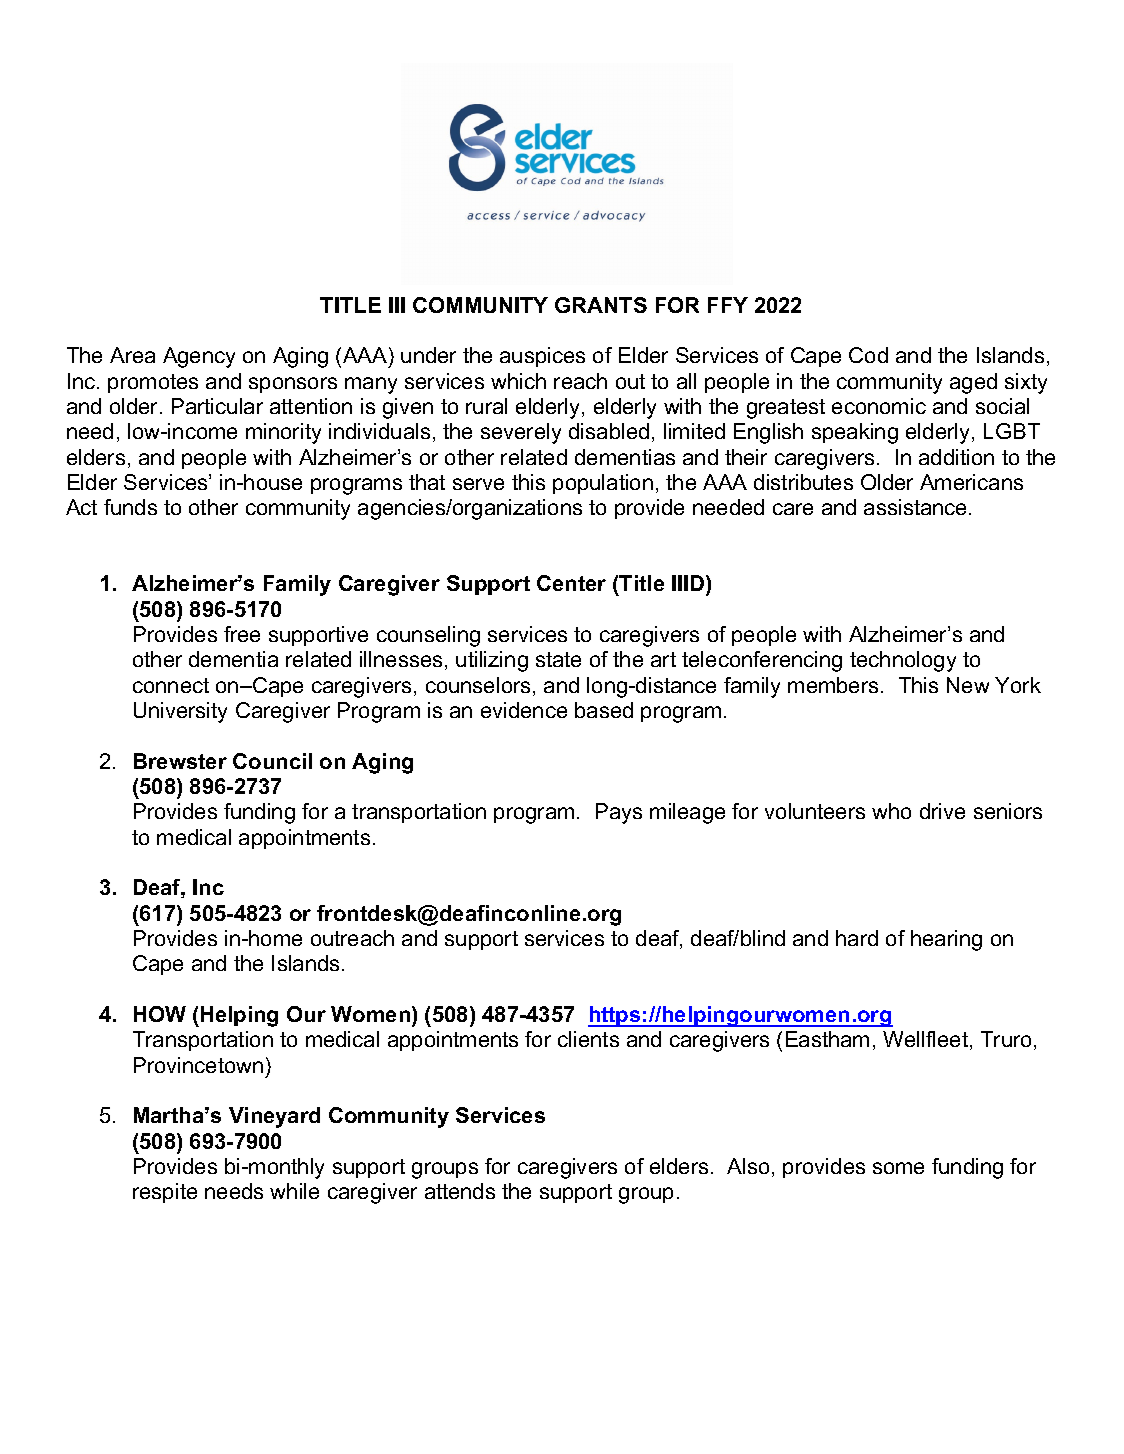 The width and height of the screenshot is (1124, 1454). I want to click on evidence, so click(524, 710).
